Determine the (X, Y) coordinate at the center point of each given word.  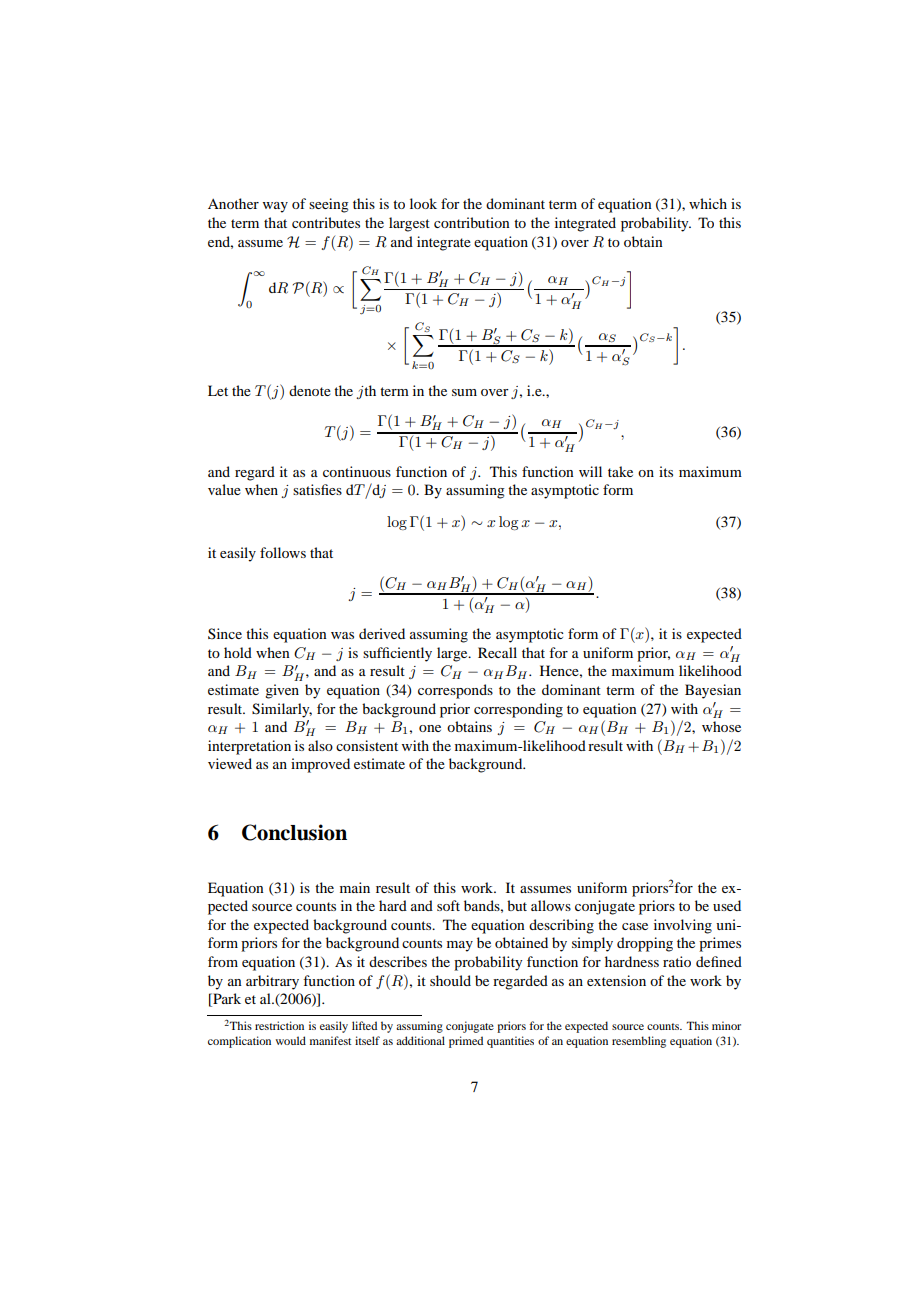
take (620, 471)
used (727, 905)
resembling (639, 1042)
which (708, 203)
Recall (497, 652)
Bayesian (713, 691)
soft (448, 905)
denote (310, 390)
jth (366, 392)
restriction (279, 1025)
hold (238, 652)
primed (466, 1042)
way (275, 207)
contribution (472, 222)
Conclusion (294, 832)
